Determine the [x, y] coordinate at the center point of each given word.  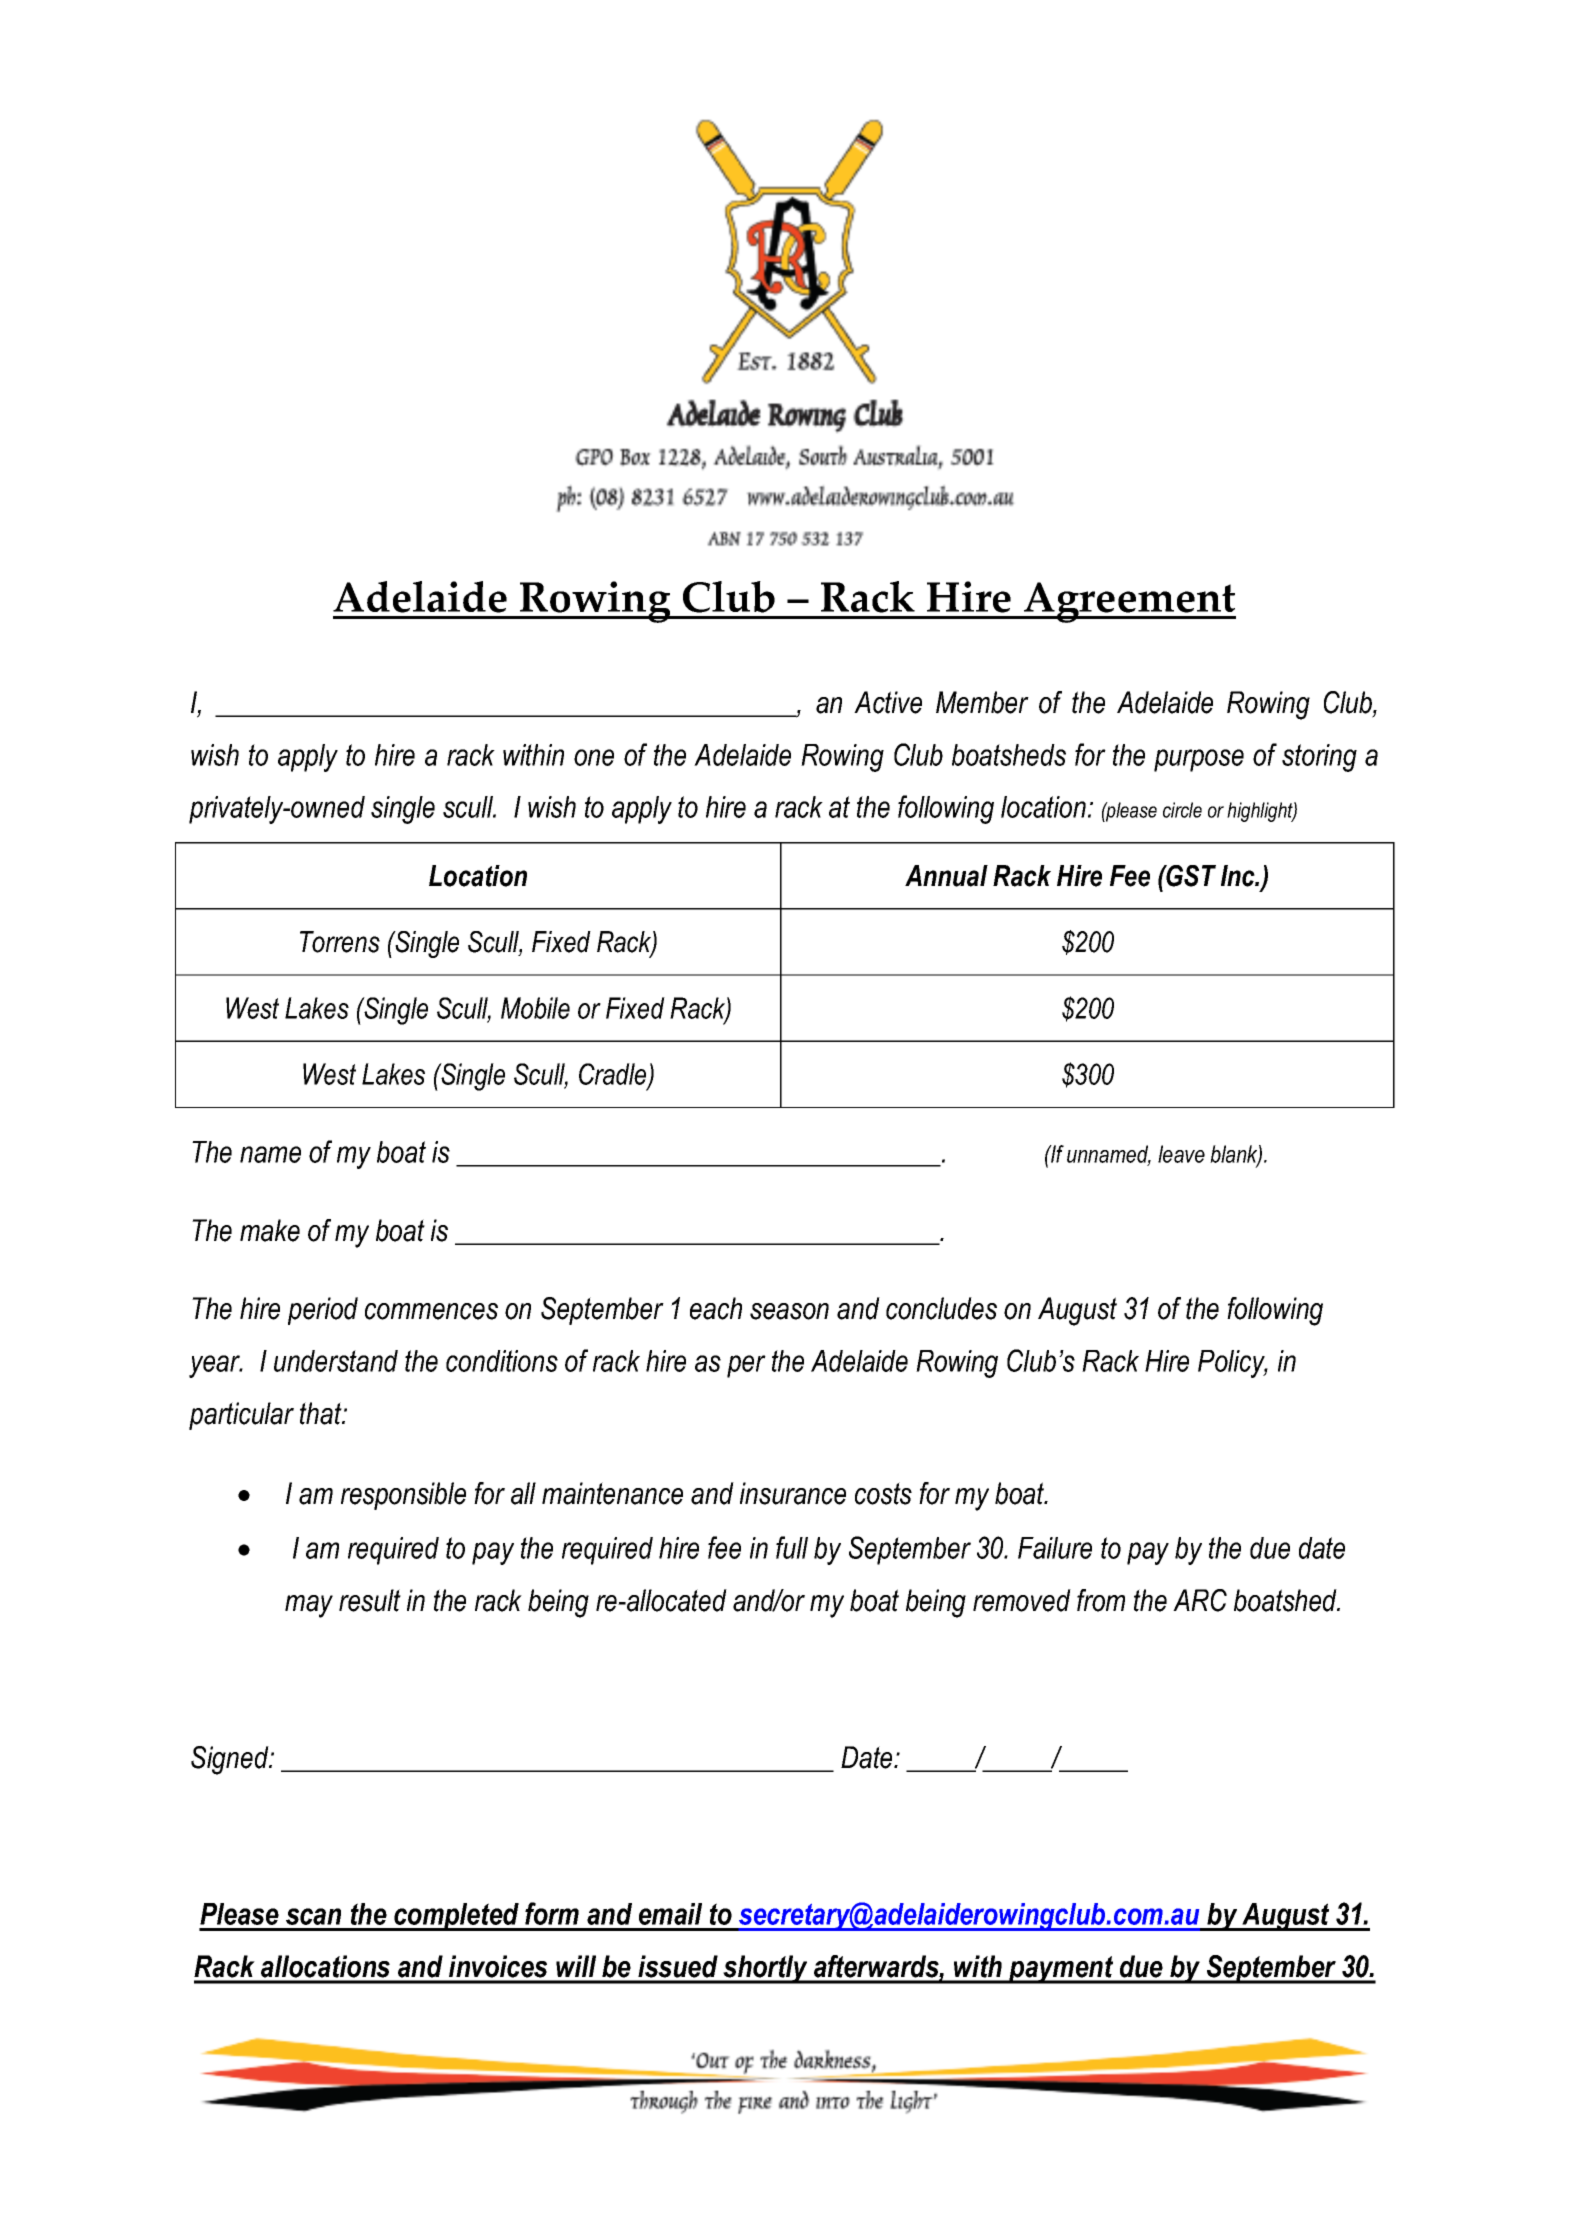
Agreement [1129, 602]
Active [888, 702]
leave [1181, 1154]
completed [457, 1917]
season [789, 1311]
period [323, 1311]
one [594, 757]
